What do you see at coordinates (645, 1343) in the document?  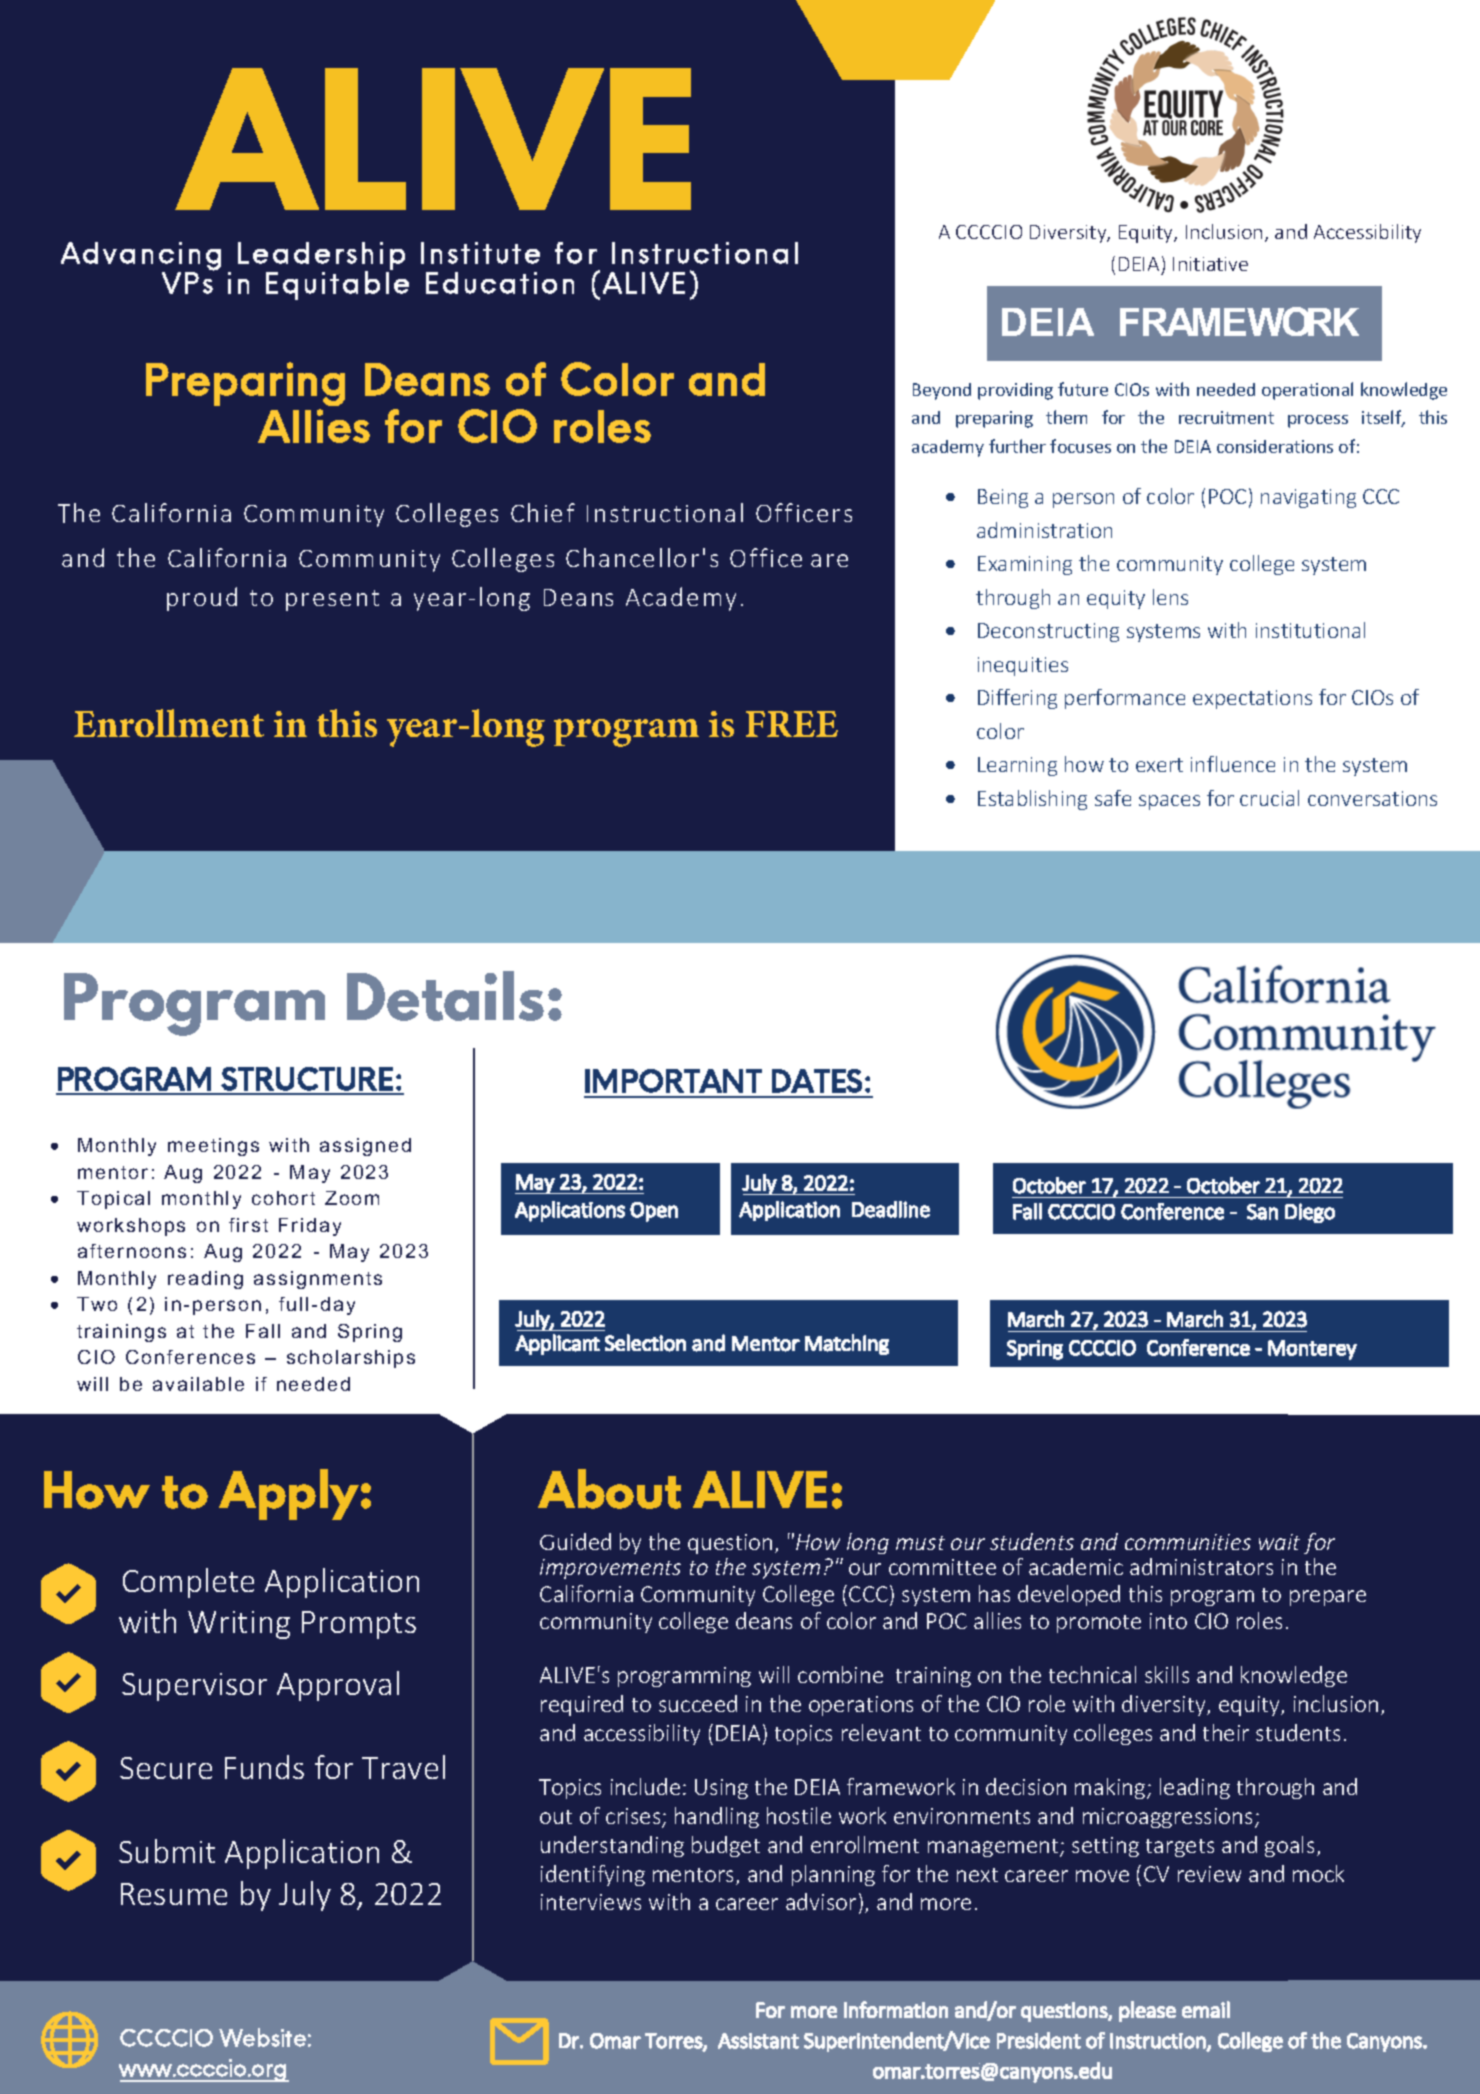 I see `Selection` at bounding box center [645, 1343].
